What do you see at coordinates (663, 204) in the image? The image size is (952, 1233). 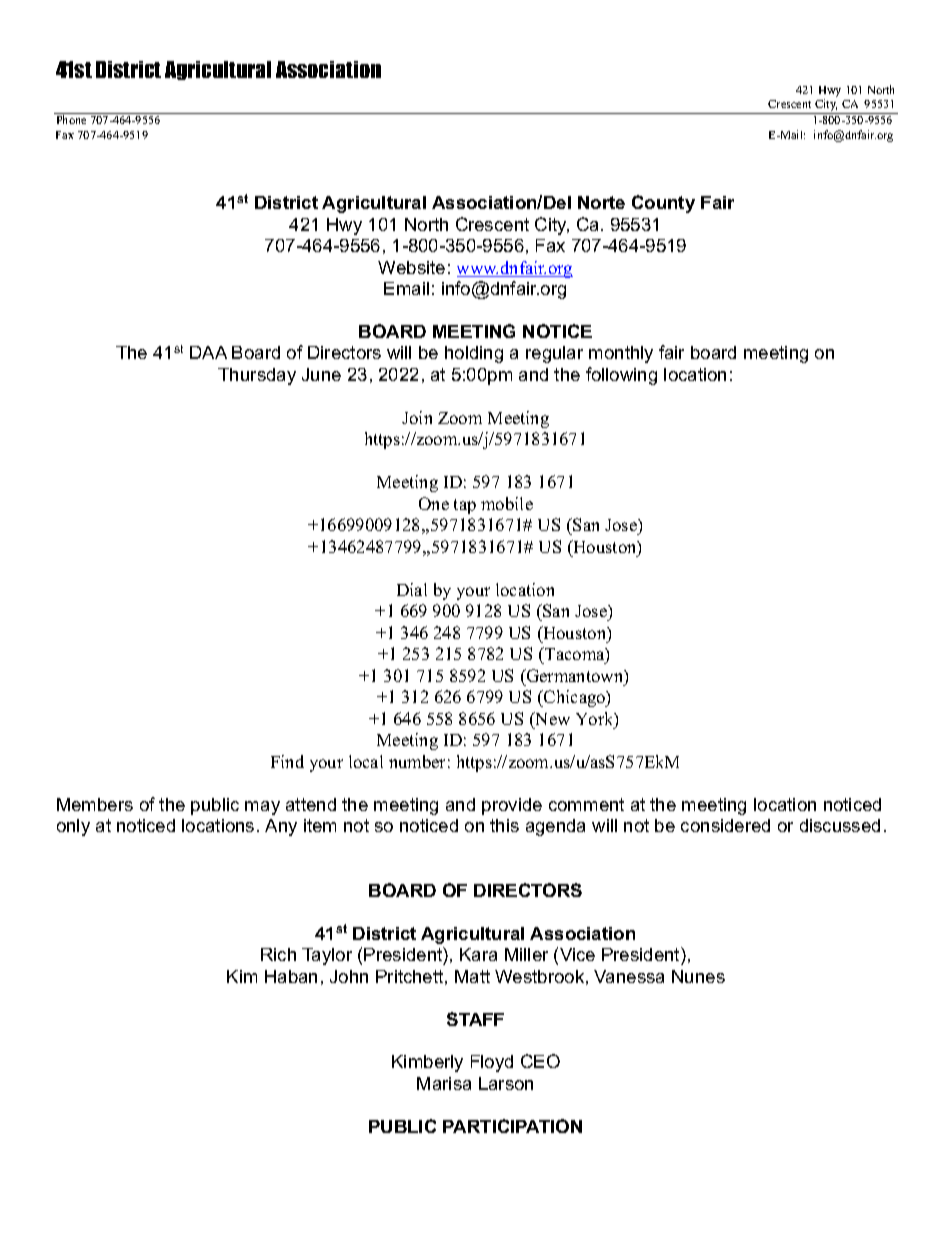 I see `County` at bounding box center [663, 204].
